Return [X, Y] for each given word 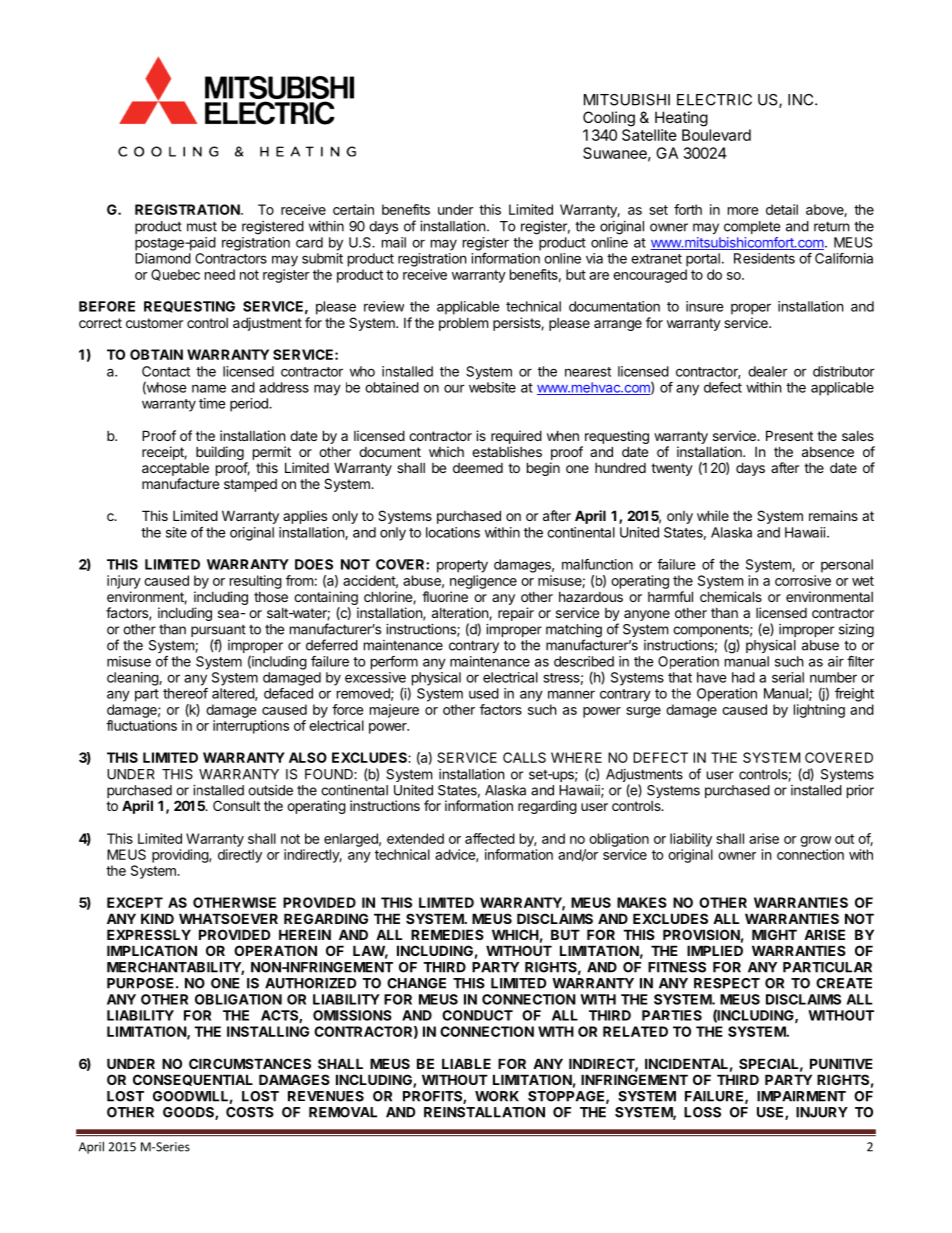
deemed [478, 468]
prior [860, 791]
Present [789, 435]
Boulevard [716, 135]
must [202, 226]
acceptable [175, 469]
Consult [236, 805]
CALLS [524, 757]
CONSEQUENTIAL [193, 1080]
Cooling [609, 119]
